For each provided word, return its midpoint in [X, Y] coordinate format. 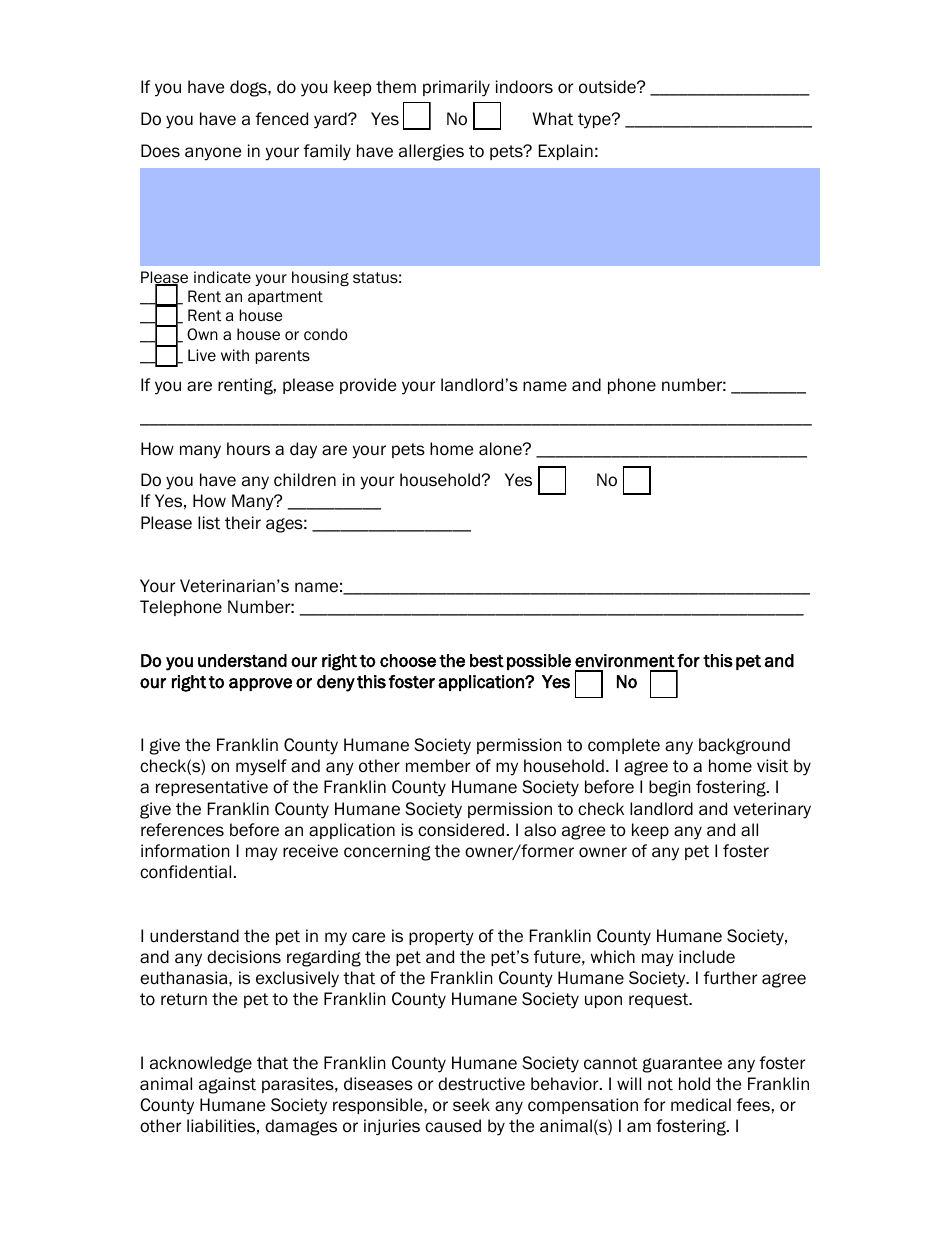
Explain [566, 152]
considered [461, 830]
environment [625, 661]
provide [368, 386]
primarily [456, 88]
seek [471, 1105]
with [235, 355]
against [227, 1085]
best [487, 661]
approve [260, 684]
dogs [249, 88]
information [185, 851]
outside [608, 87]
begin [669, 788]
